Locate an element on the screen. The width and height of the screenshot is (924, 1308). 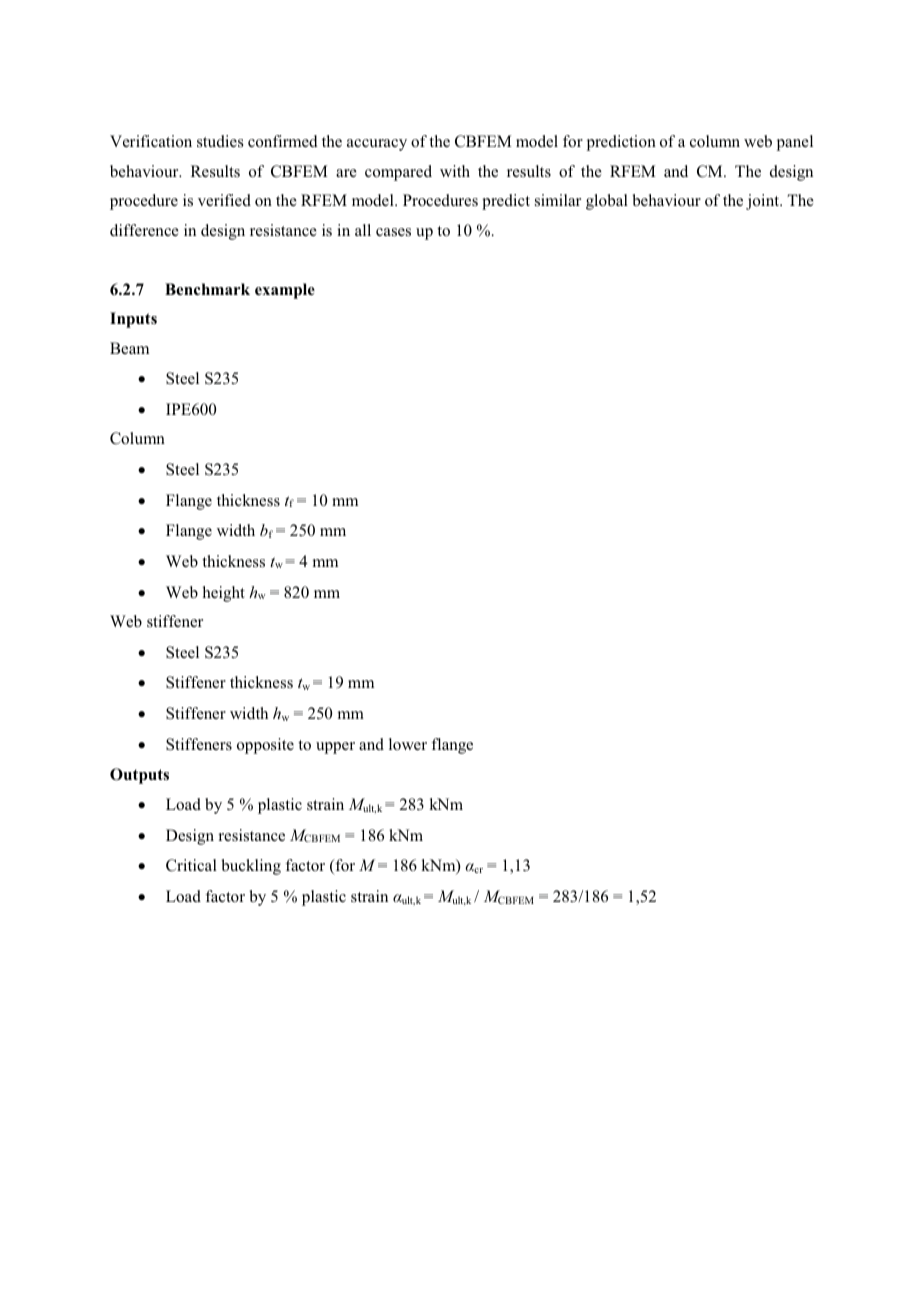
Beam is located at coordinates (129, 348).
